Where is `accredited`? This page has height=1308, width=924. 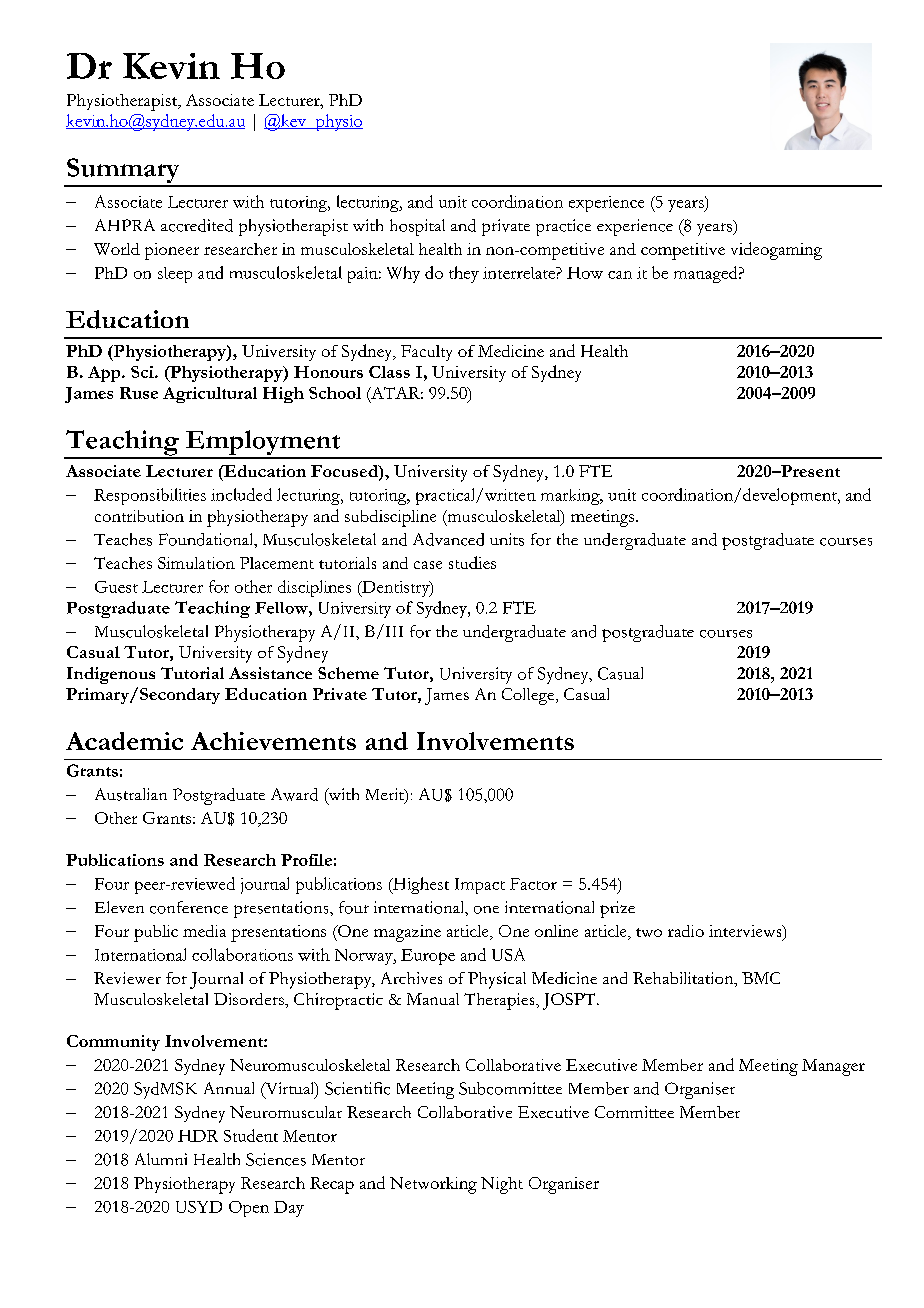 accredited is located at coordinates (197, 225).
